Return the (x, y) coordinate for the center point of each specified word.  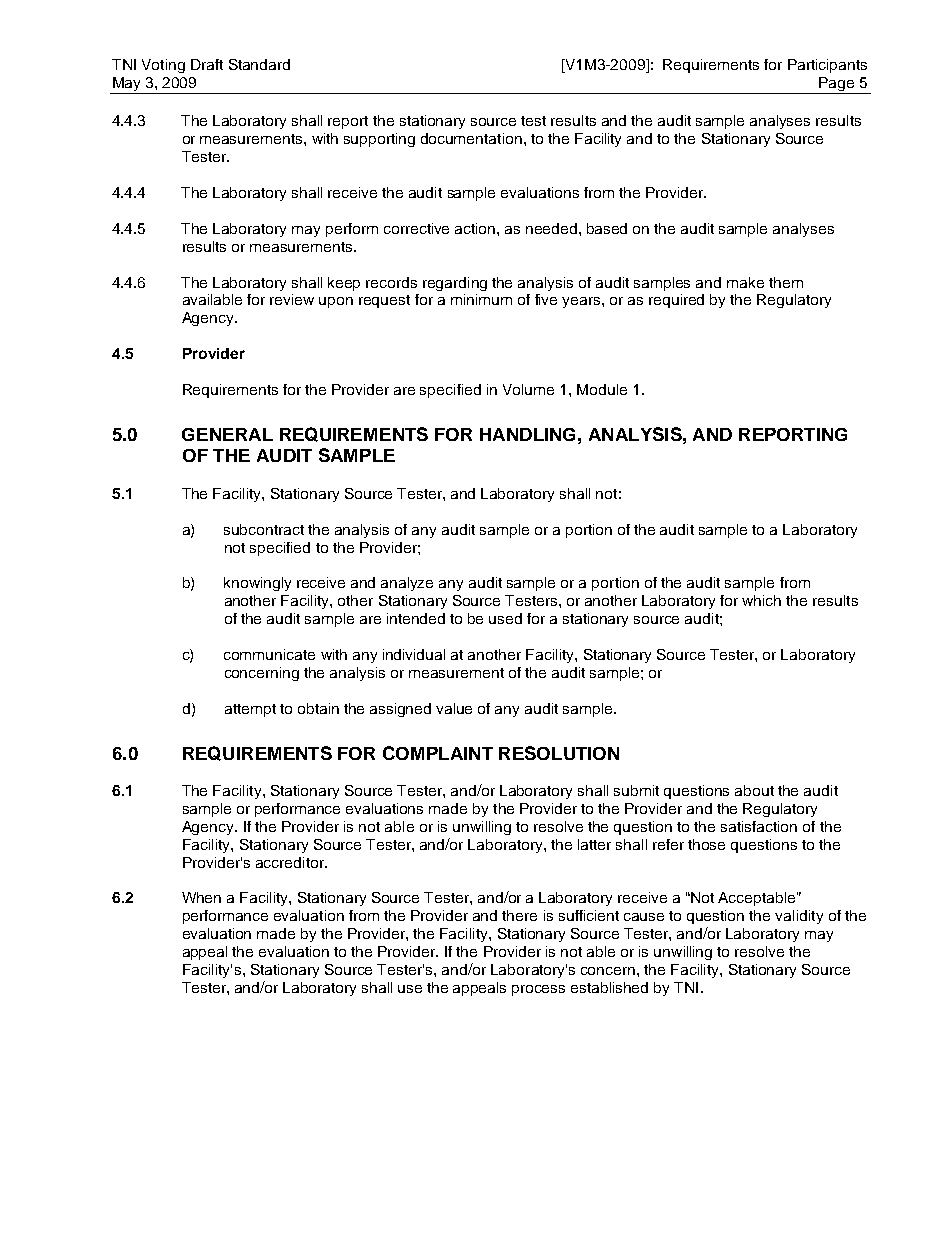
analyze (407, 584)
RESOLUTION (559, 753)
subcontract (264, 529)
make (745, 282)
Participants (827, 66)
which (761, 600)
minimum (481, 299)
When (201, 897)
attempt (250, 710)
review (292, 299)
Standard (259, 64)
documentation (471, 138)
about (754, 790)
